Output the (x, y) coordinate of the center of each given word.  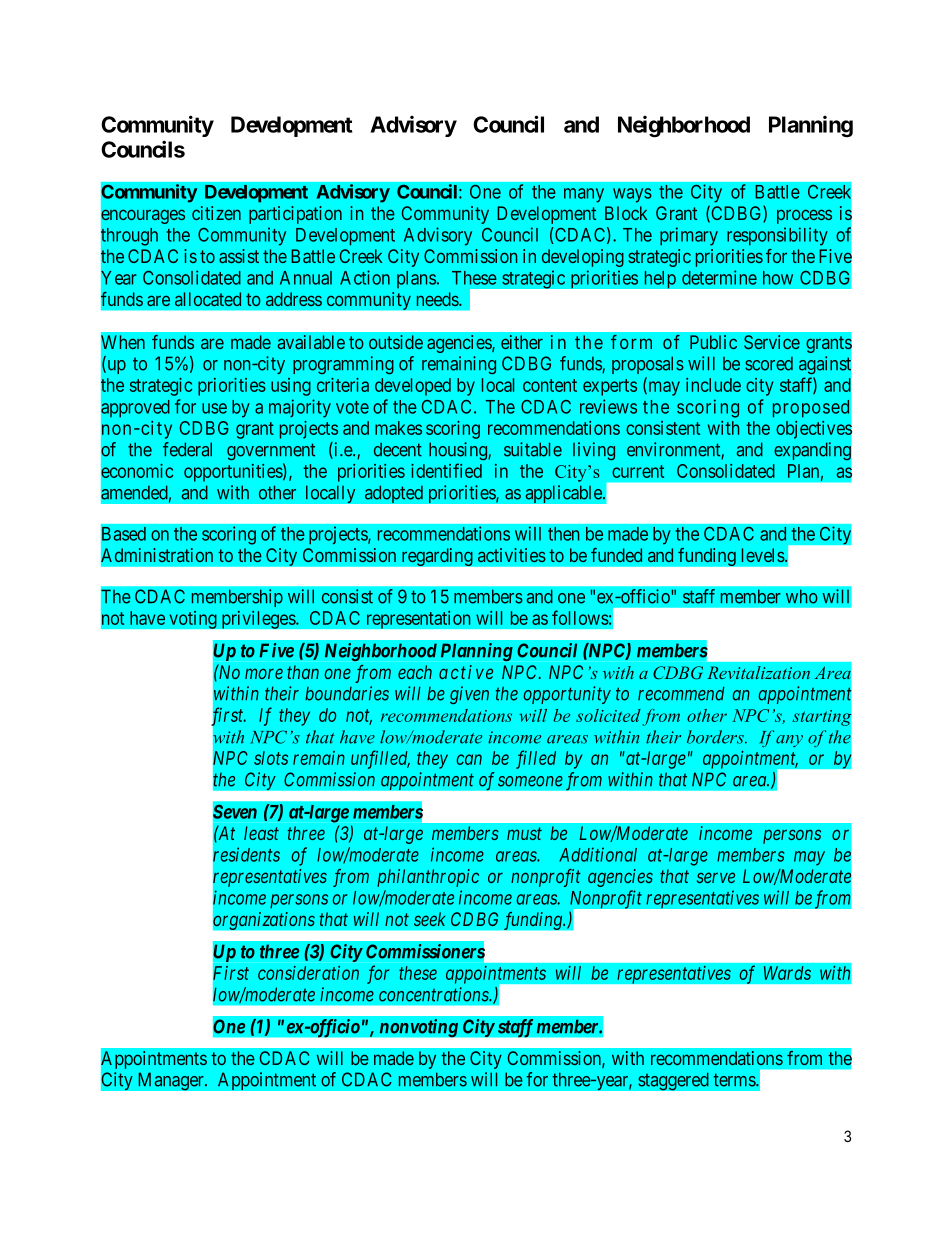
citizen (216, 213)
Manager (172, 1081)
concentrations (435, 994)
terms (735, 1080)
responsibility (777, 236)
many (584, 195)
